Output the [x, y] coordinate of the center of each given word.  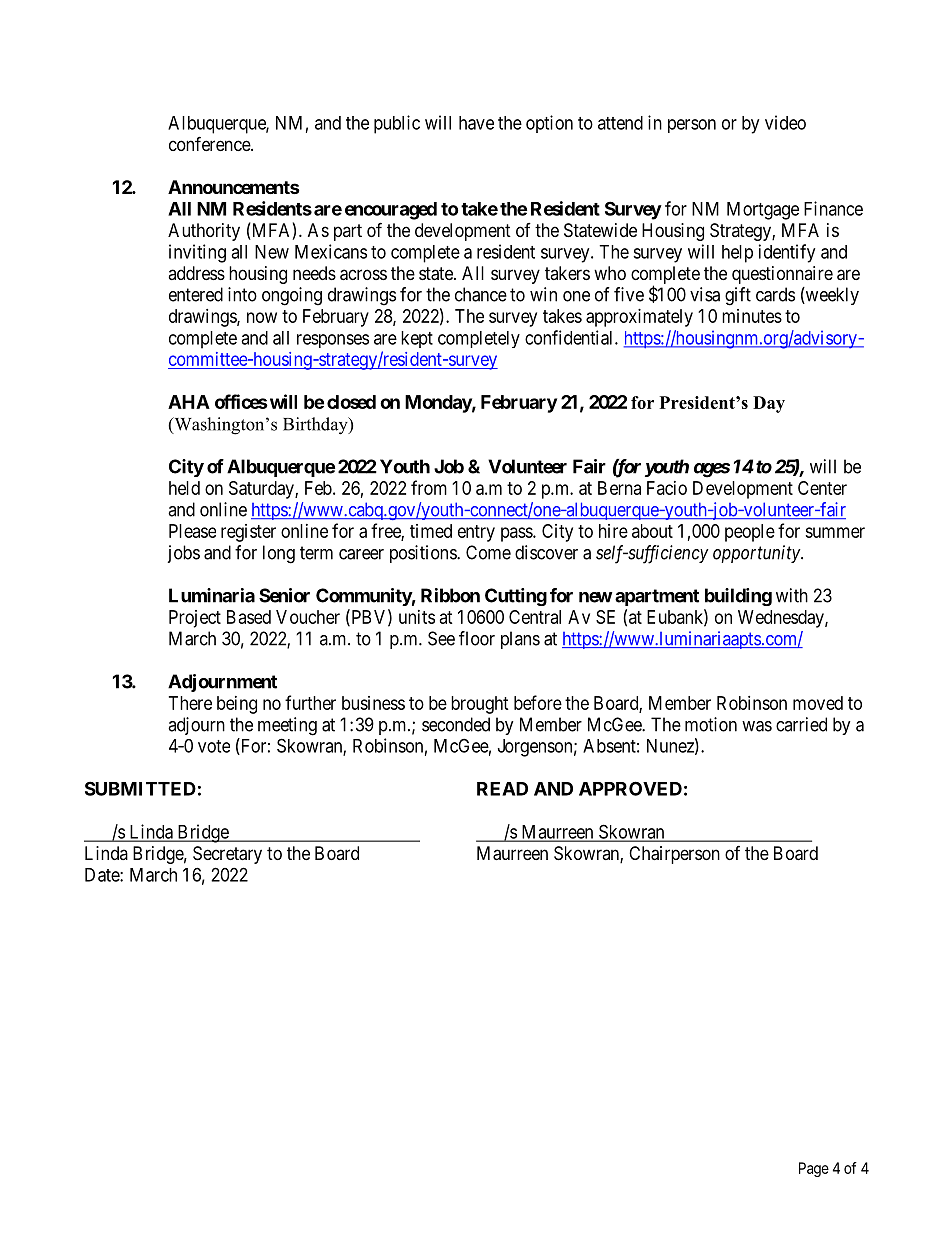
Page [814, 1169]
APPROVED [630, 788]
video [785, 122]
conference [210, 143]
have [476, 123]
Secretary [227, 855]
